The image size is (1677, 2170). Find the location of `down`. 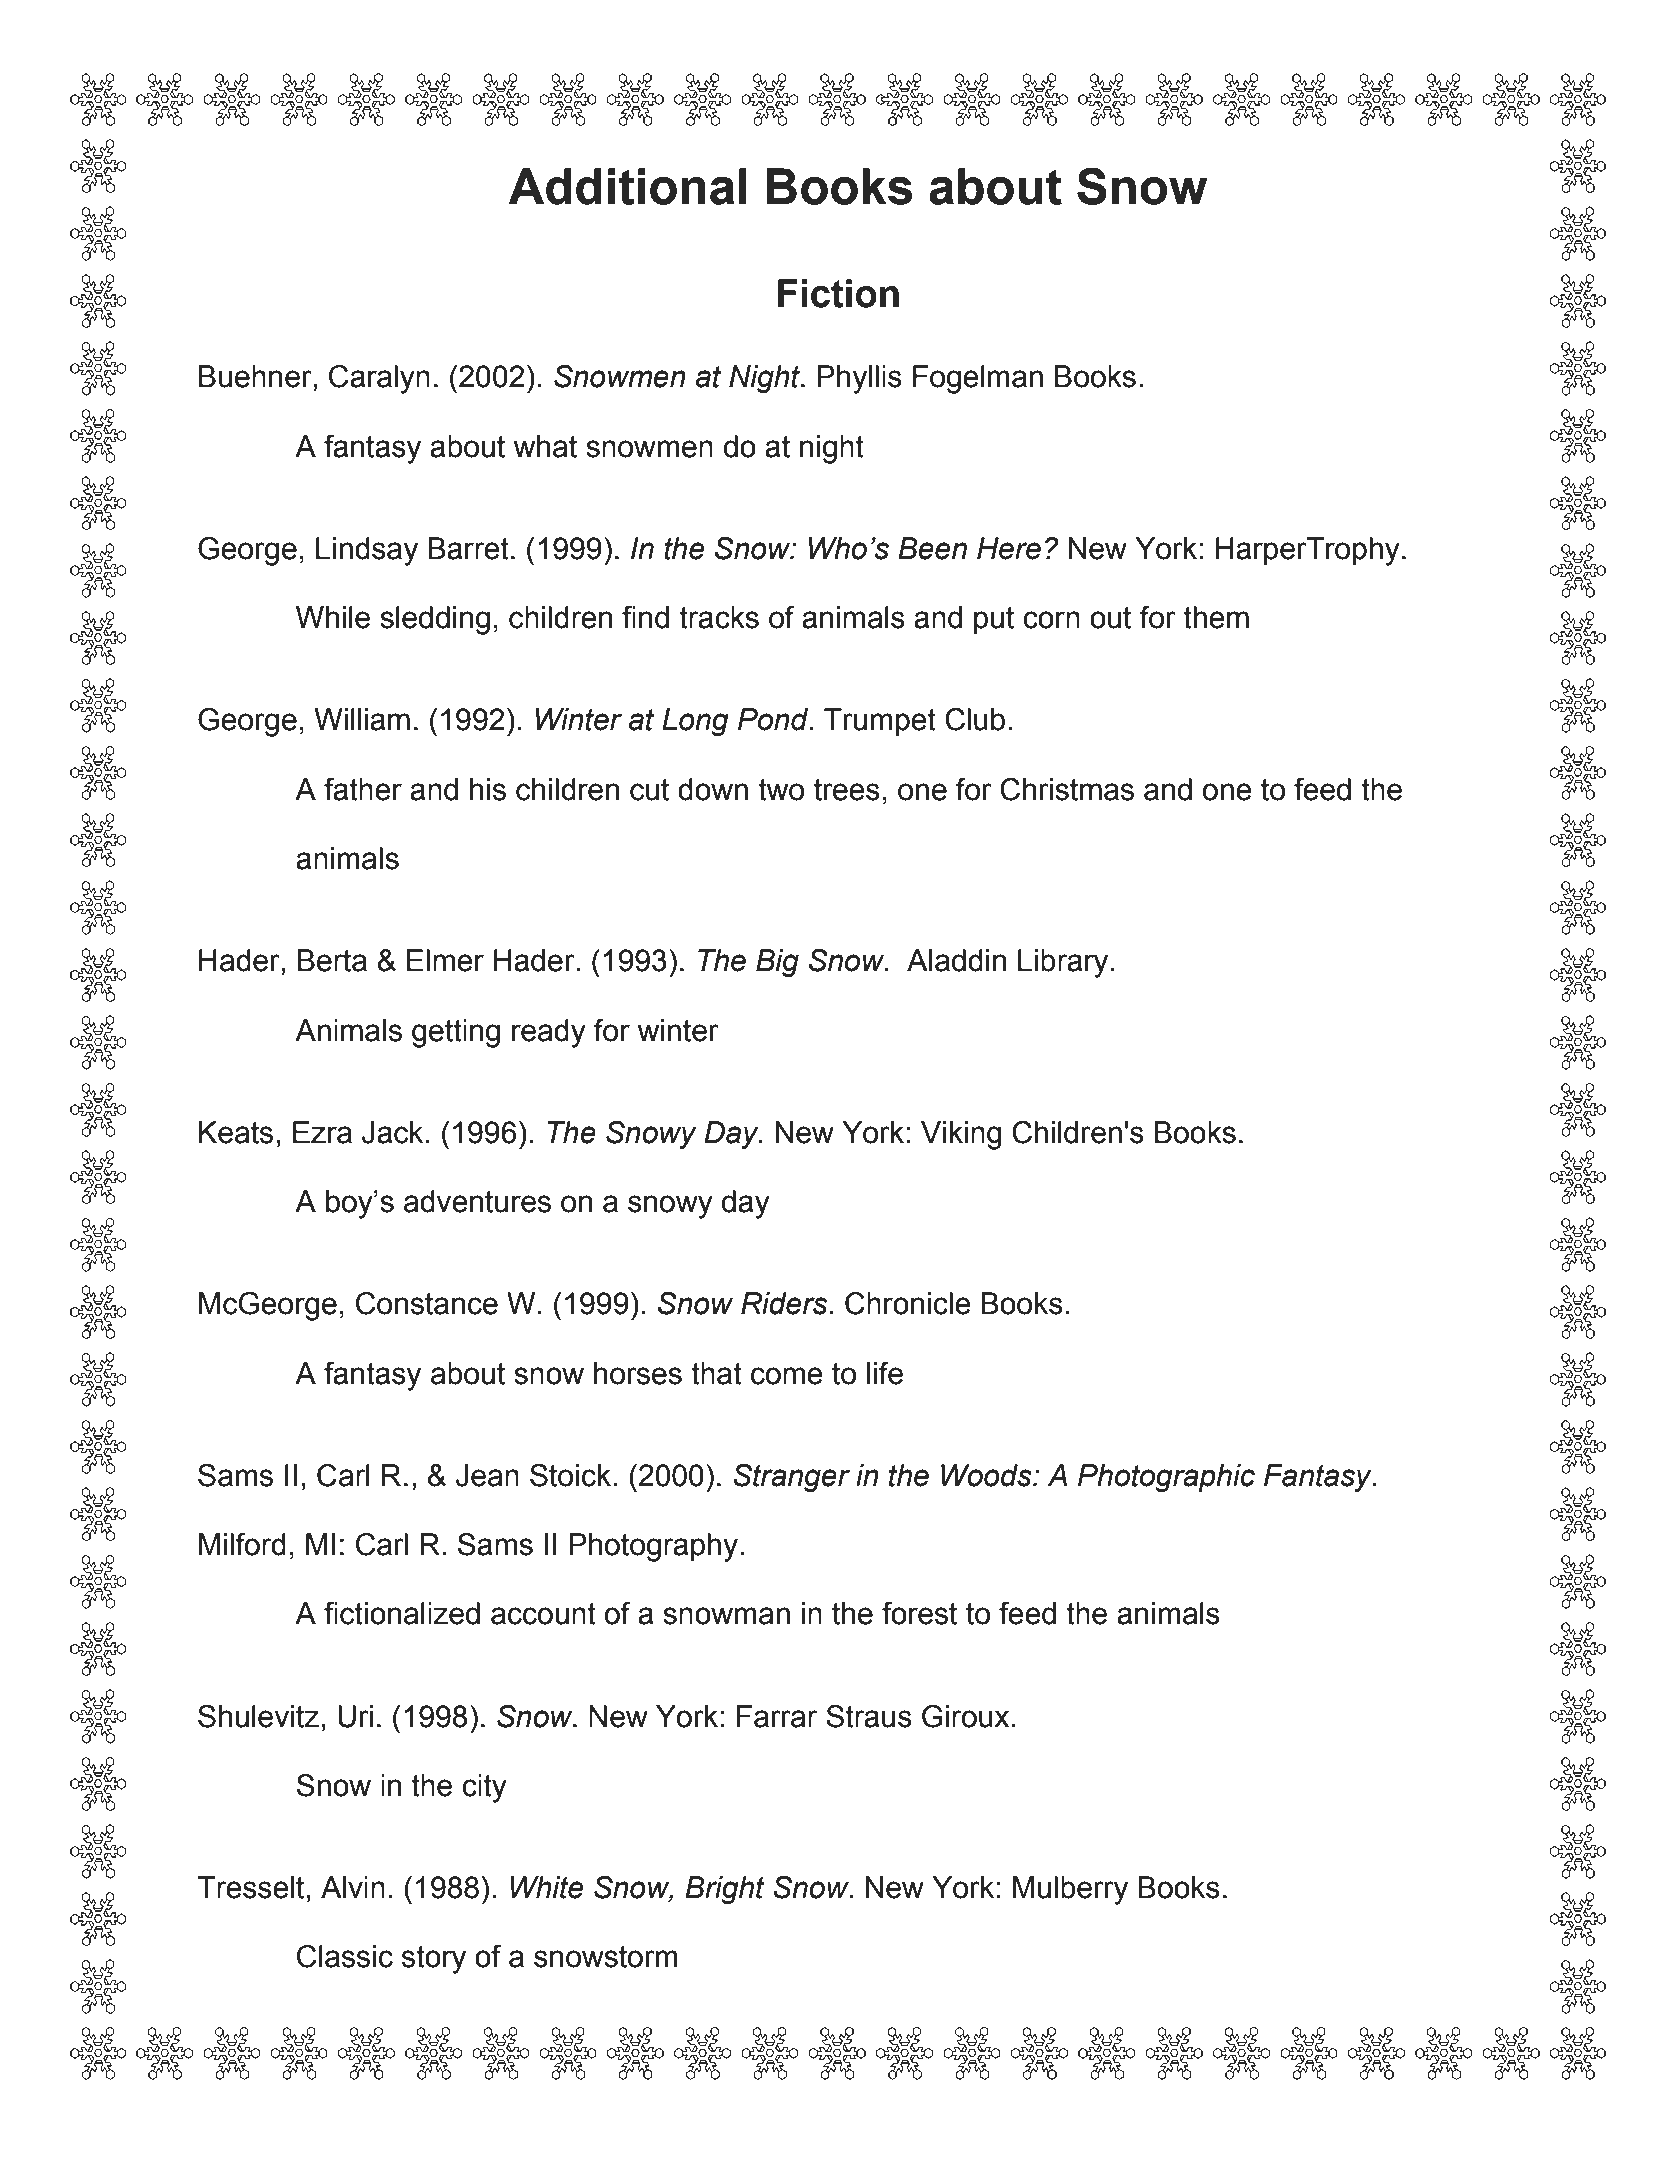

down is located at coordinates (713, 789).
